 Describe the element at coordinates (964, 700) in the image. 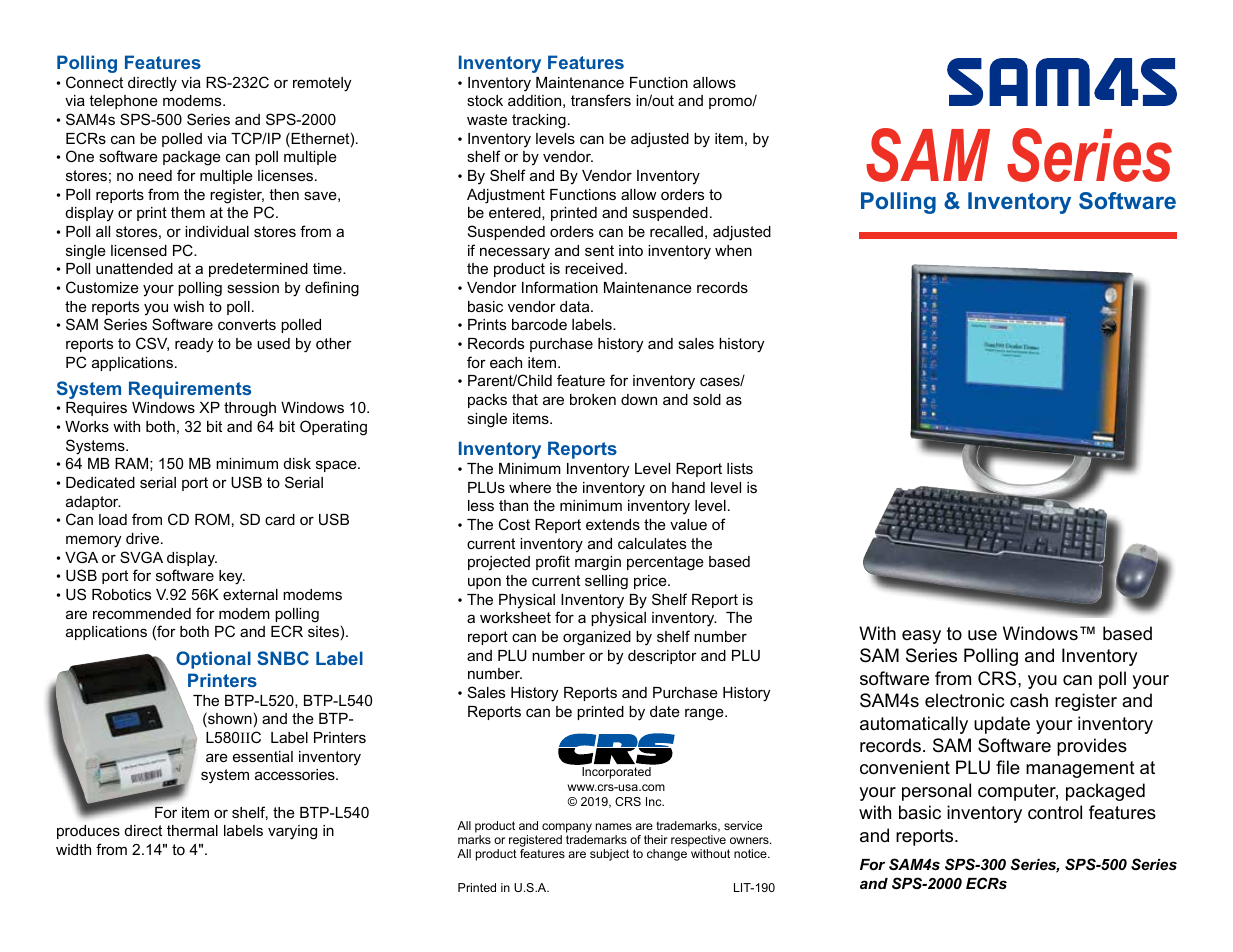

I see `electronic` at that location.
